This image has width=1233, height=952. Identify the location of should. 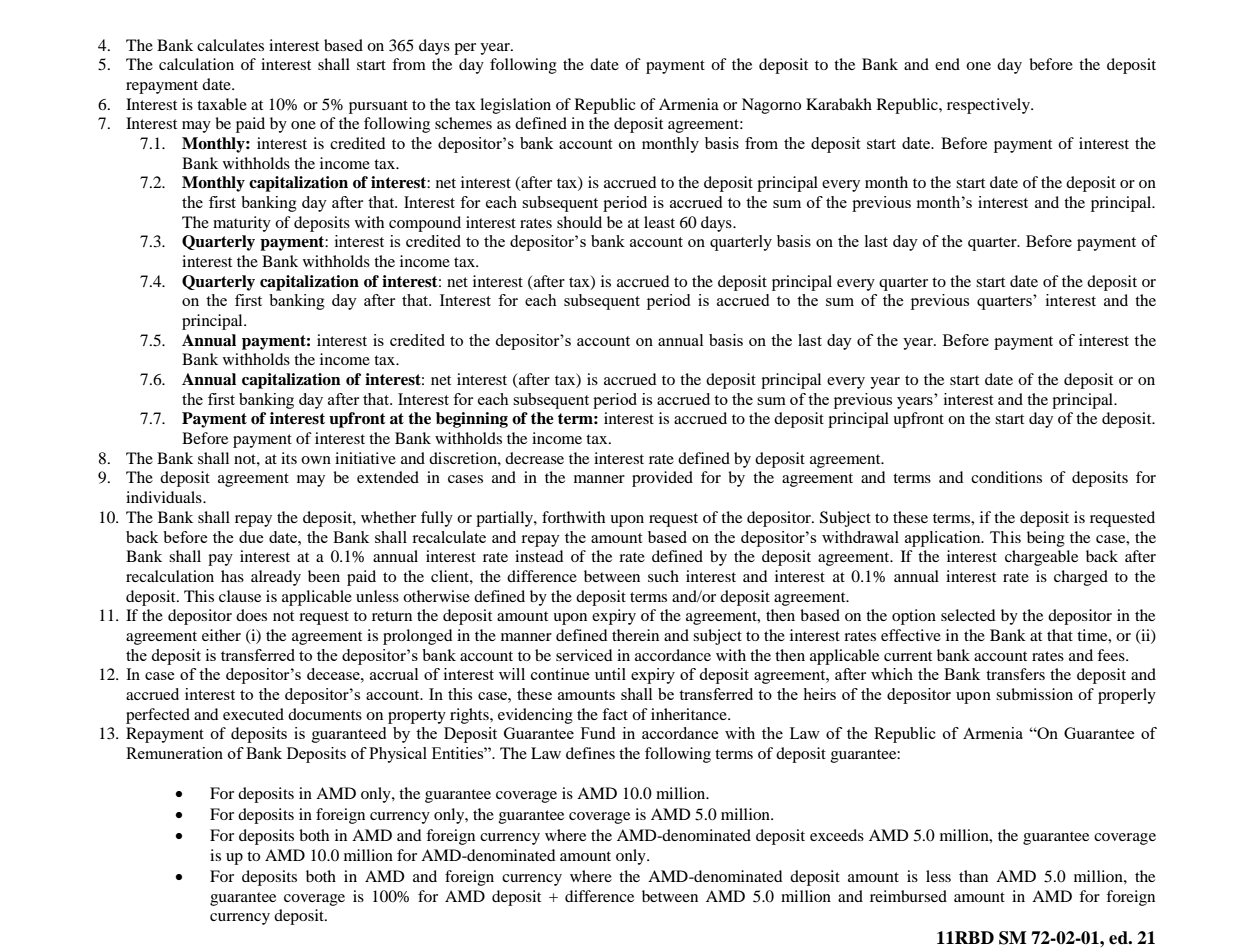
(579, 222).
